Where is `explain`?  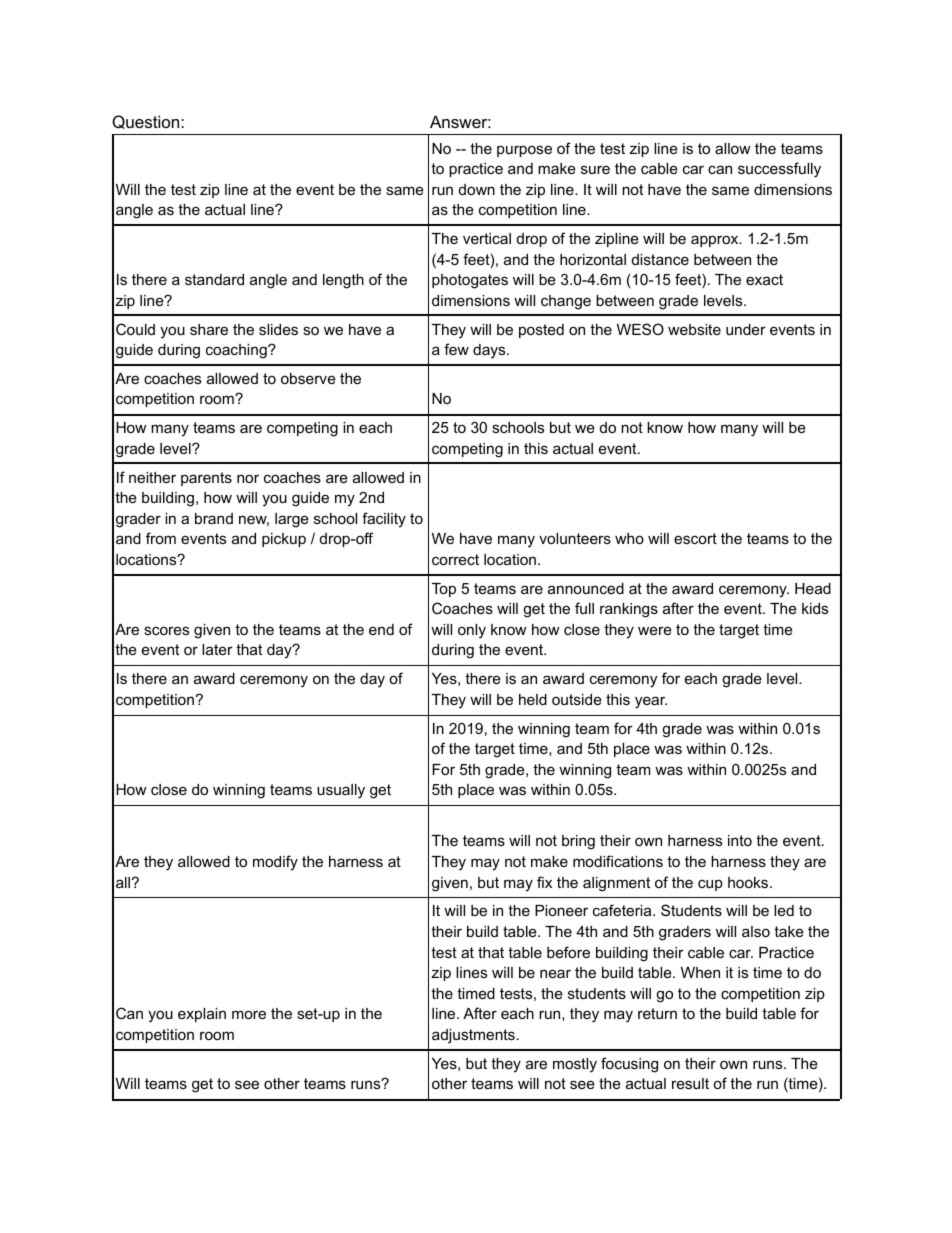
explain is located at coordinates (202, 1015).
